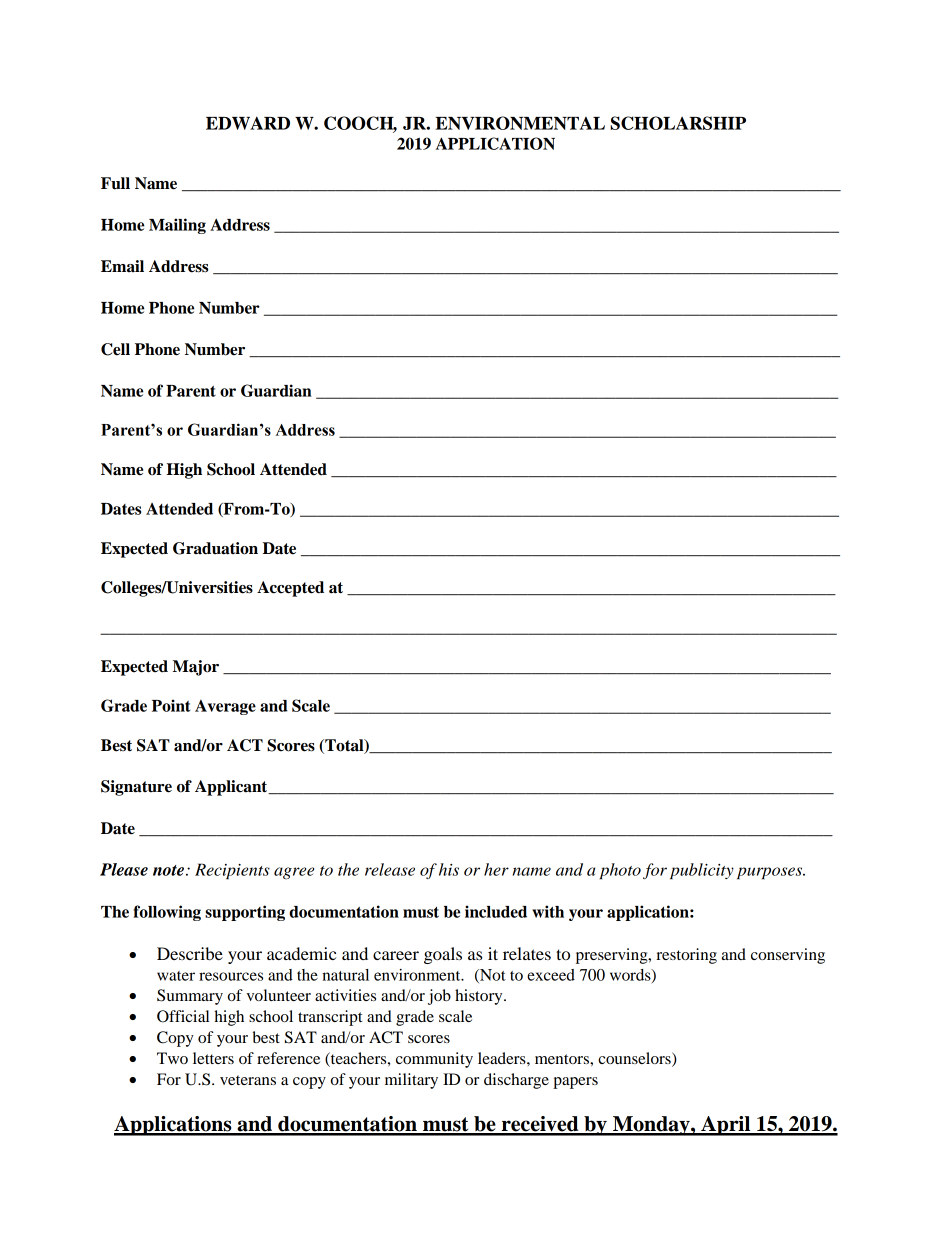  What do you see at coordinates (702, 871) in the screenshot?
I see `publicity` at bounding box center [702, 871].
